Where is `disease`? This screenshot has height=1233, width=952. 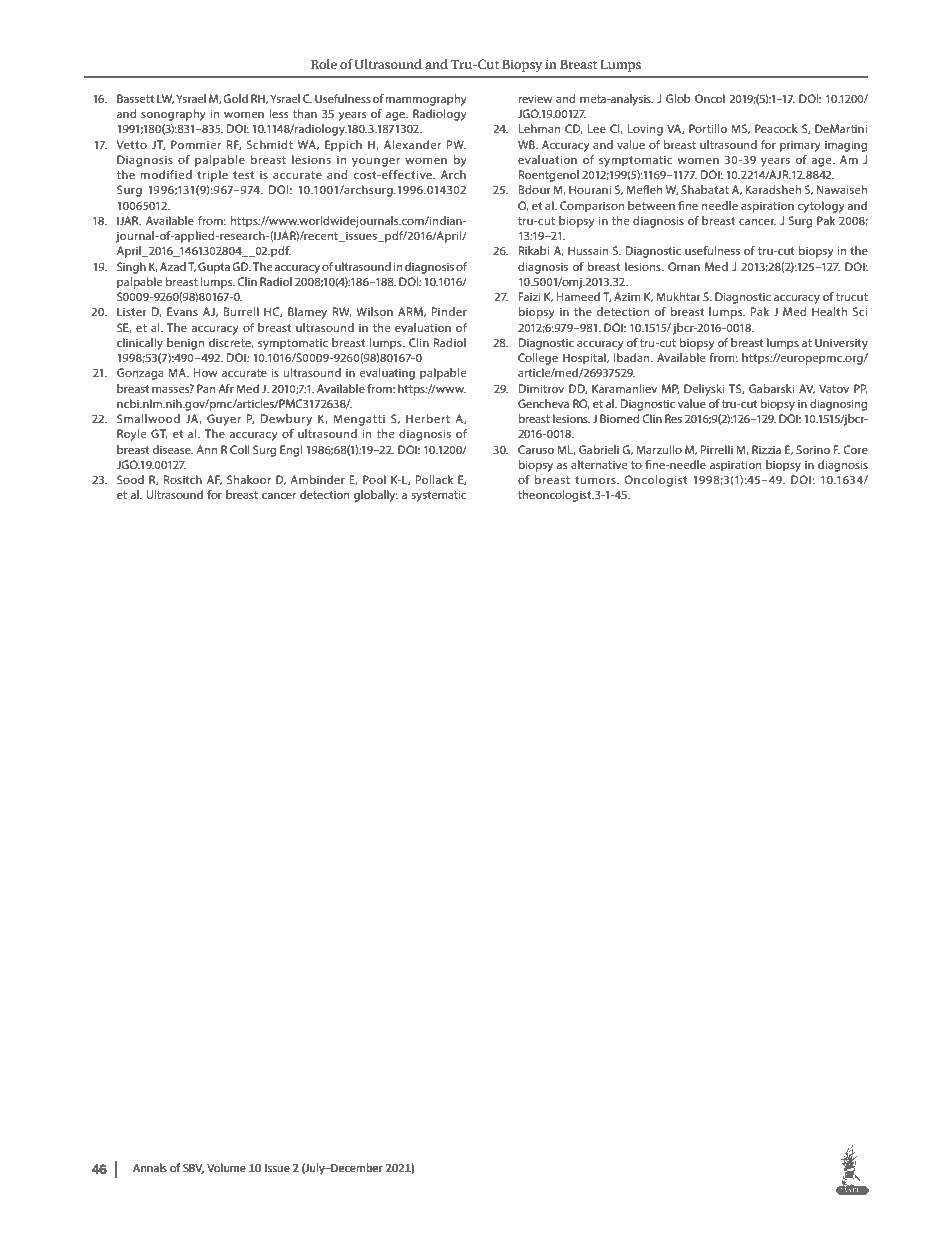
disease is located at coordinates (172, 449).
